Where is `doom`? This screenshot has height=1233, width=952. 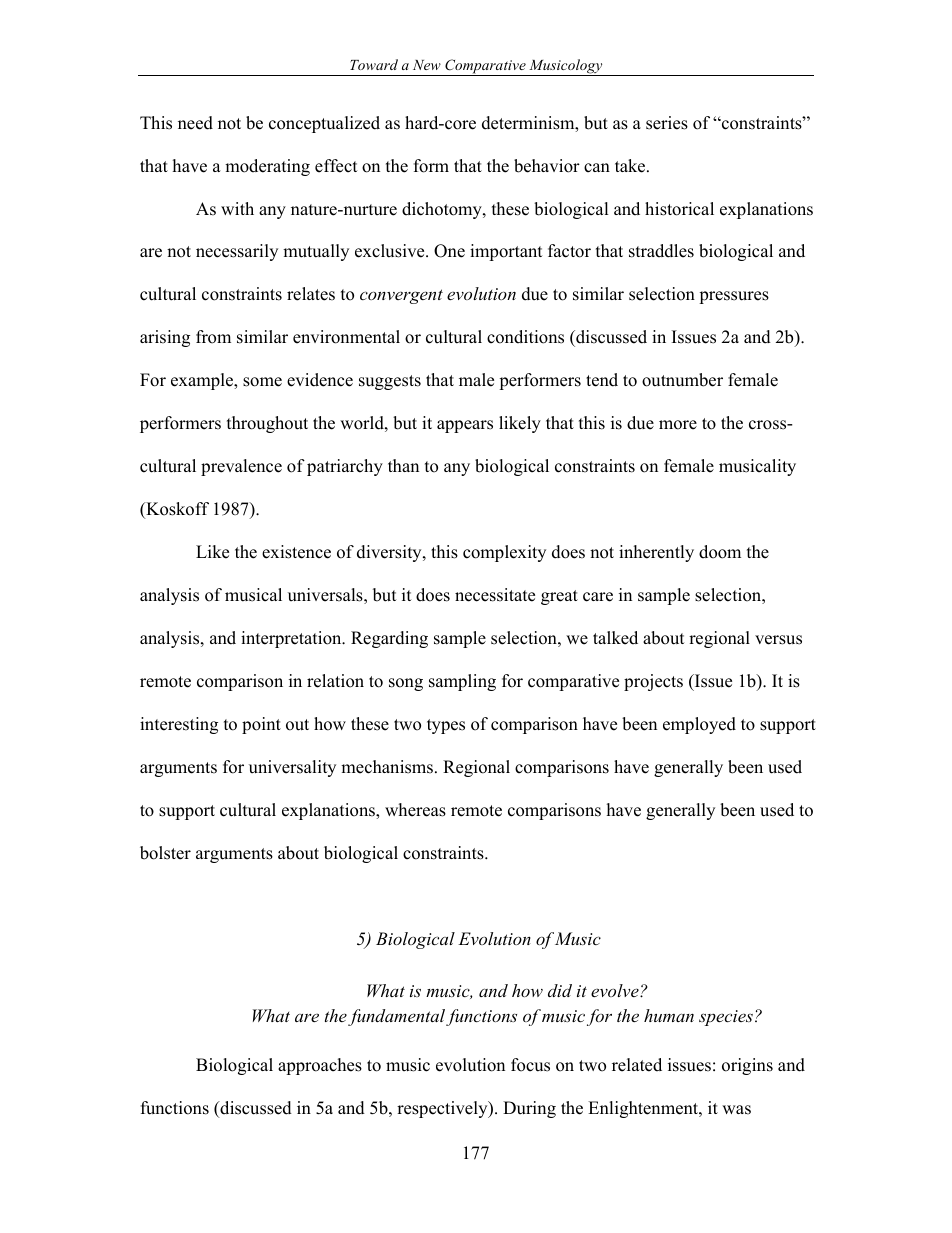
doom is located at coordinates (720, 552).
